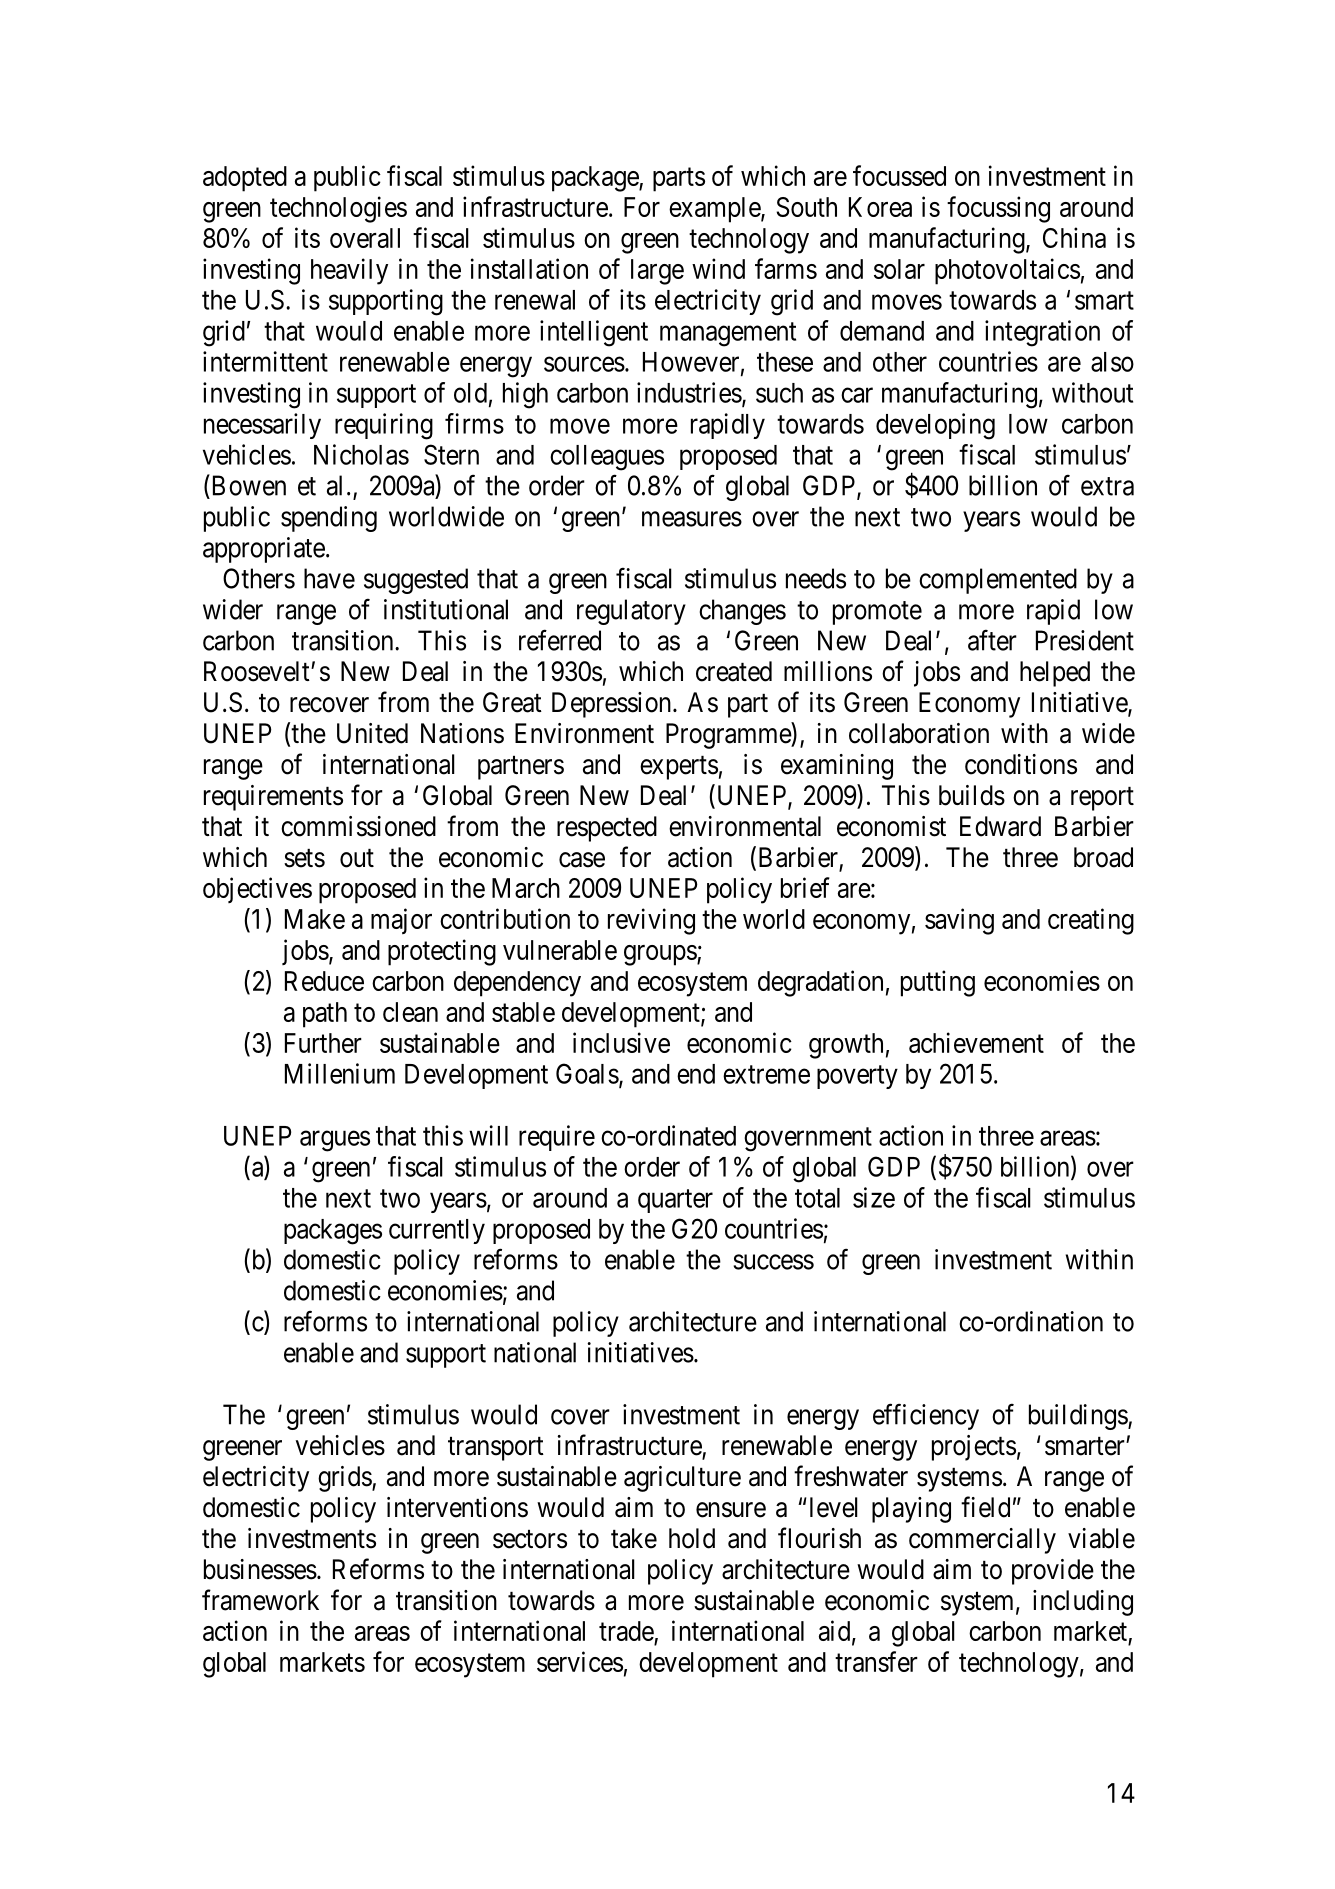 The width and height of the document is (1335, 1889). I want to click on Millenium, so click(340, 1073).
